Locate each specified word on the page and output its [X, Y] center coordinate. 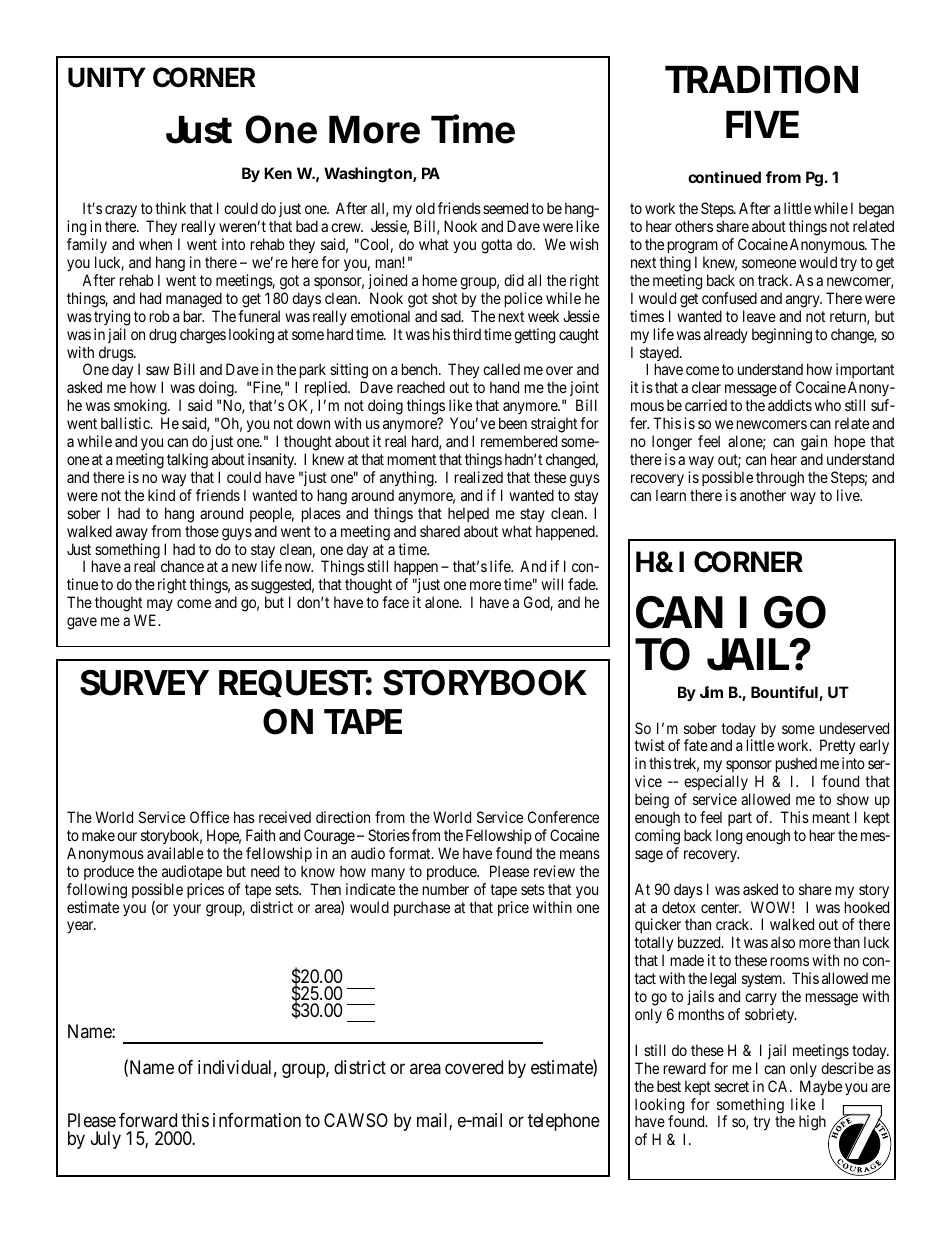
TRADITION [761, 79]
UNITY [107, 77]
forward [148, 1120]
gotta [496, 246]
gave [82, 623]
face [395, 602]
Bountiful [785, 693]
